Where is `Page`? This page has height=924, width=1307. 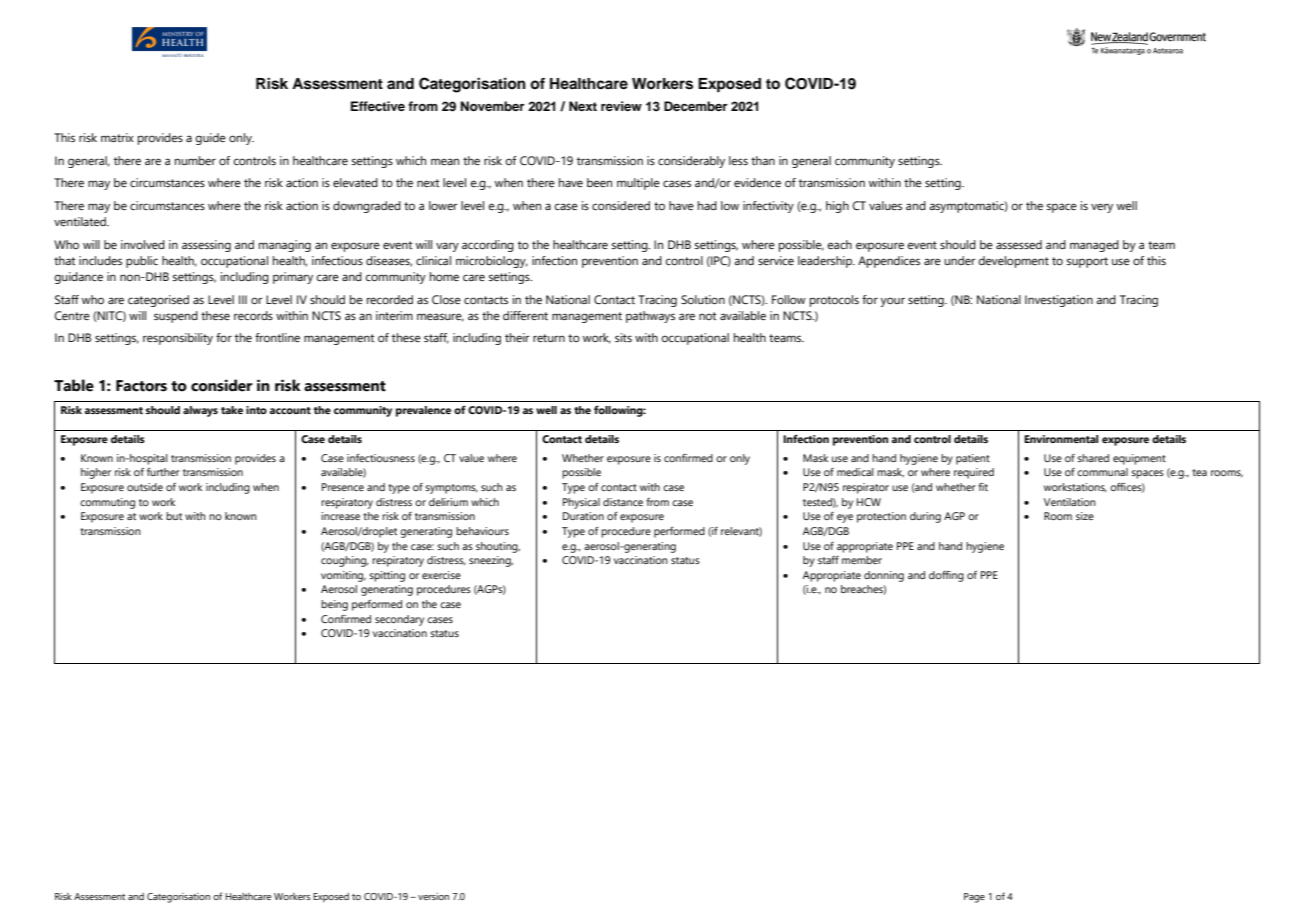
Page is located at coordinates (974, 898).
